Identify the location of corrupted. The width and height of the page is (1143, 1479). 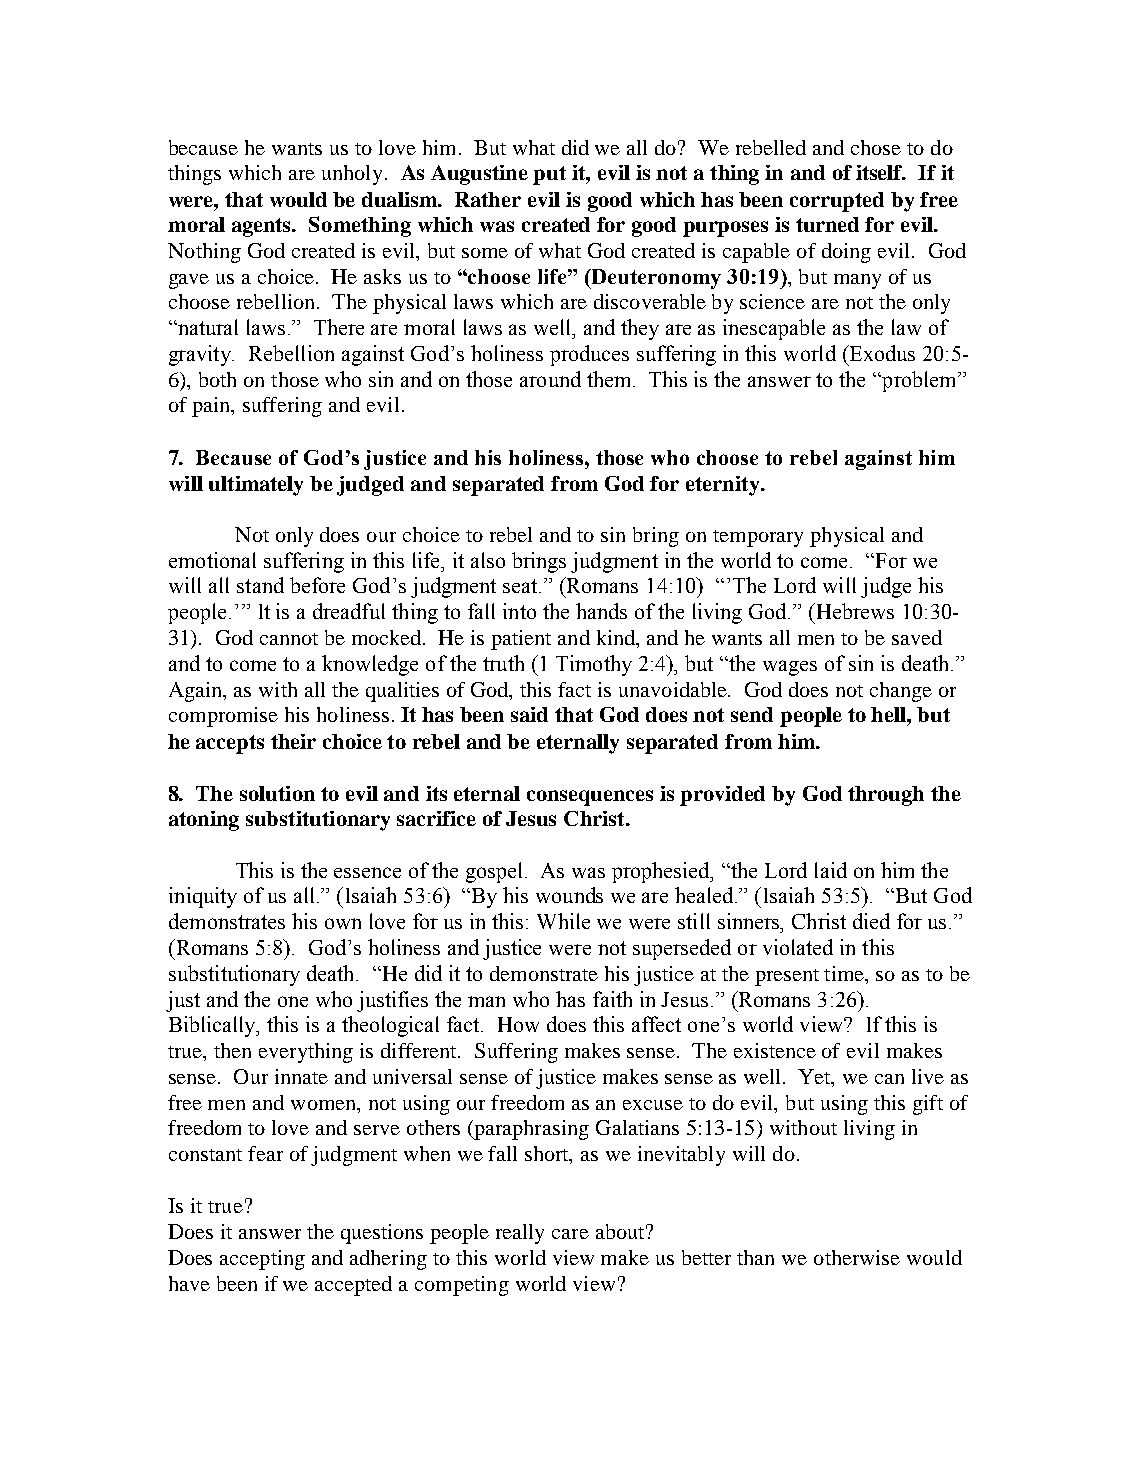
(837, 202).
